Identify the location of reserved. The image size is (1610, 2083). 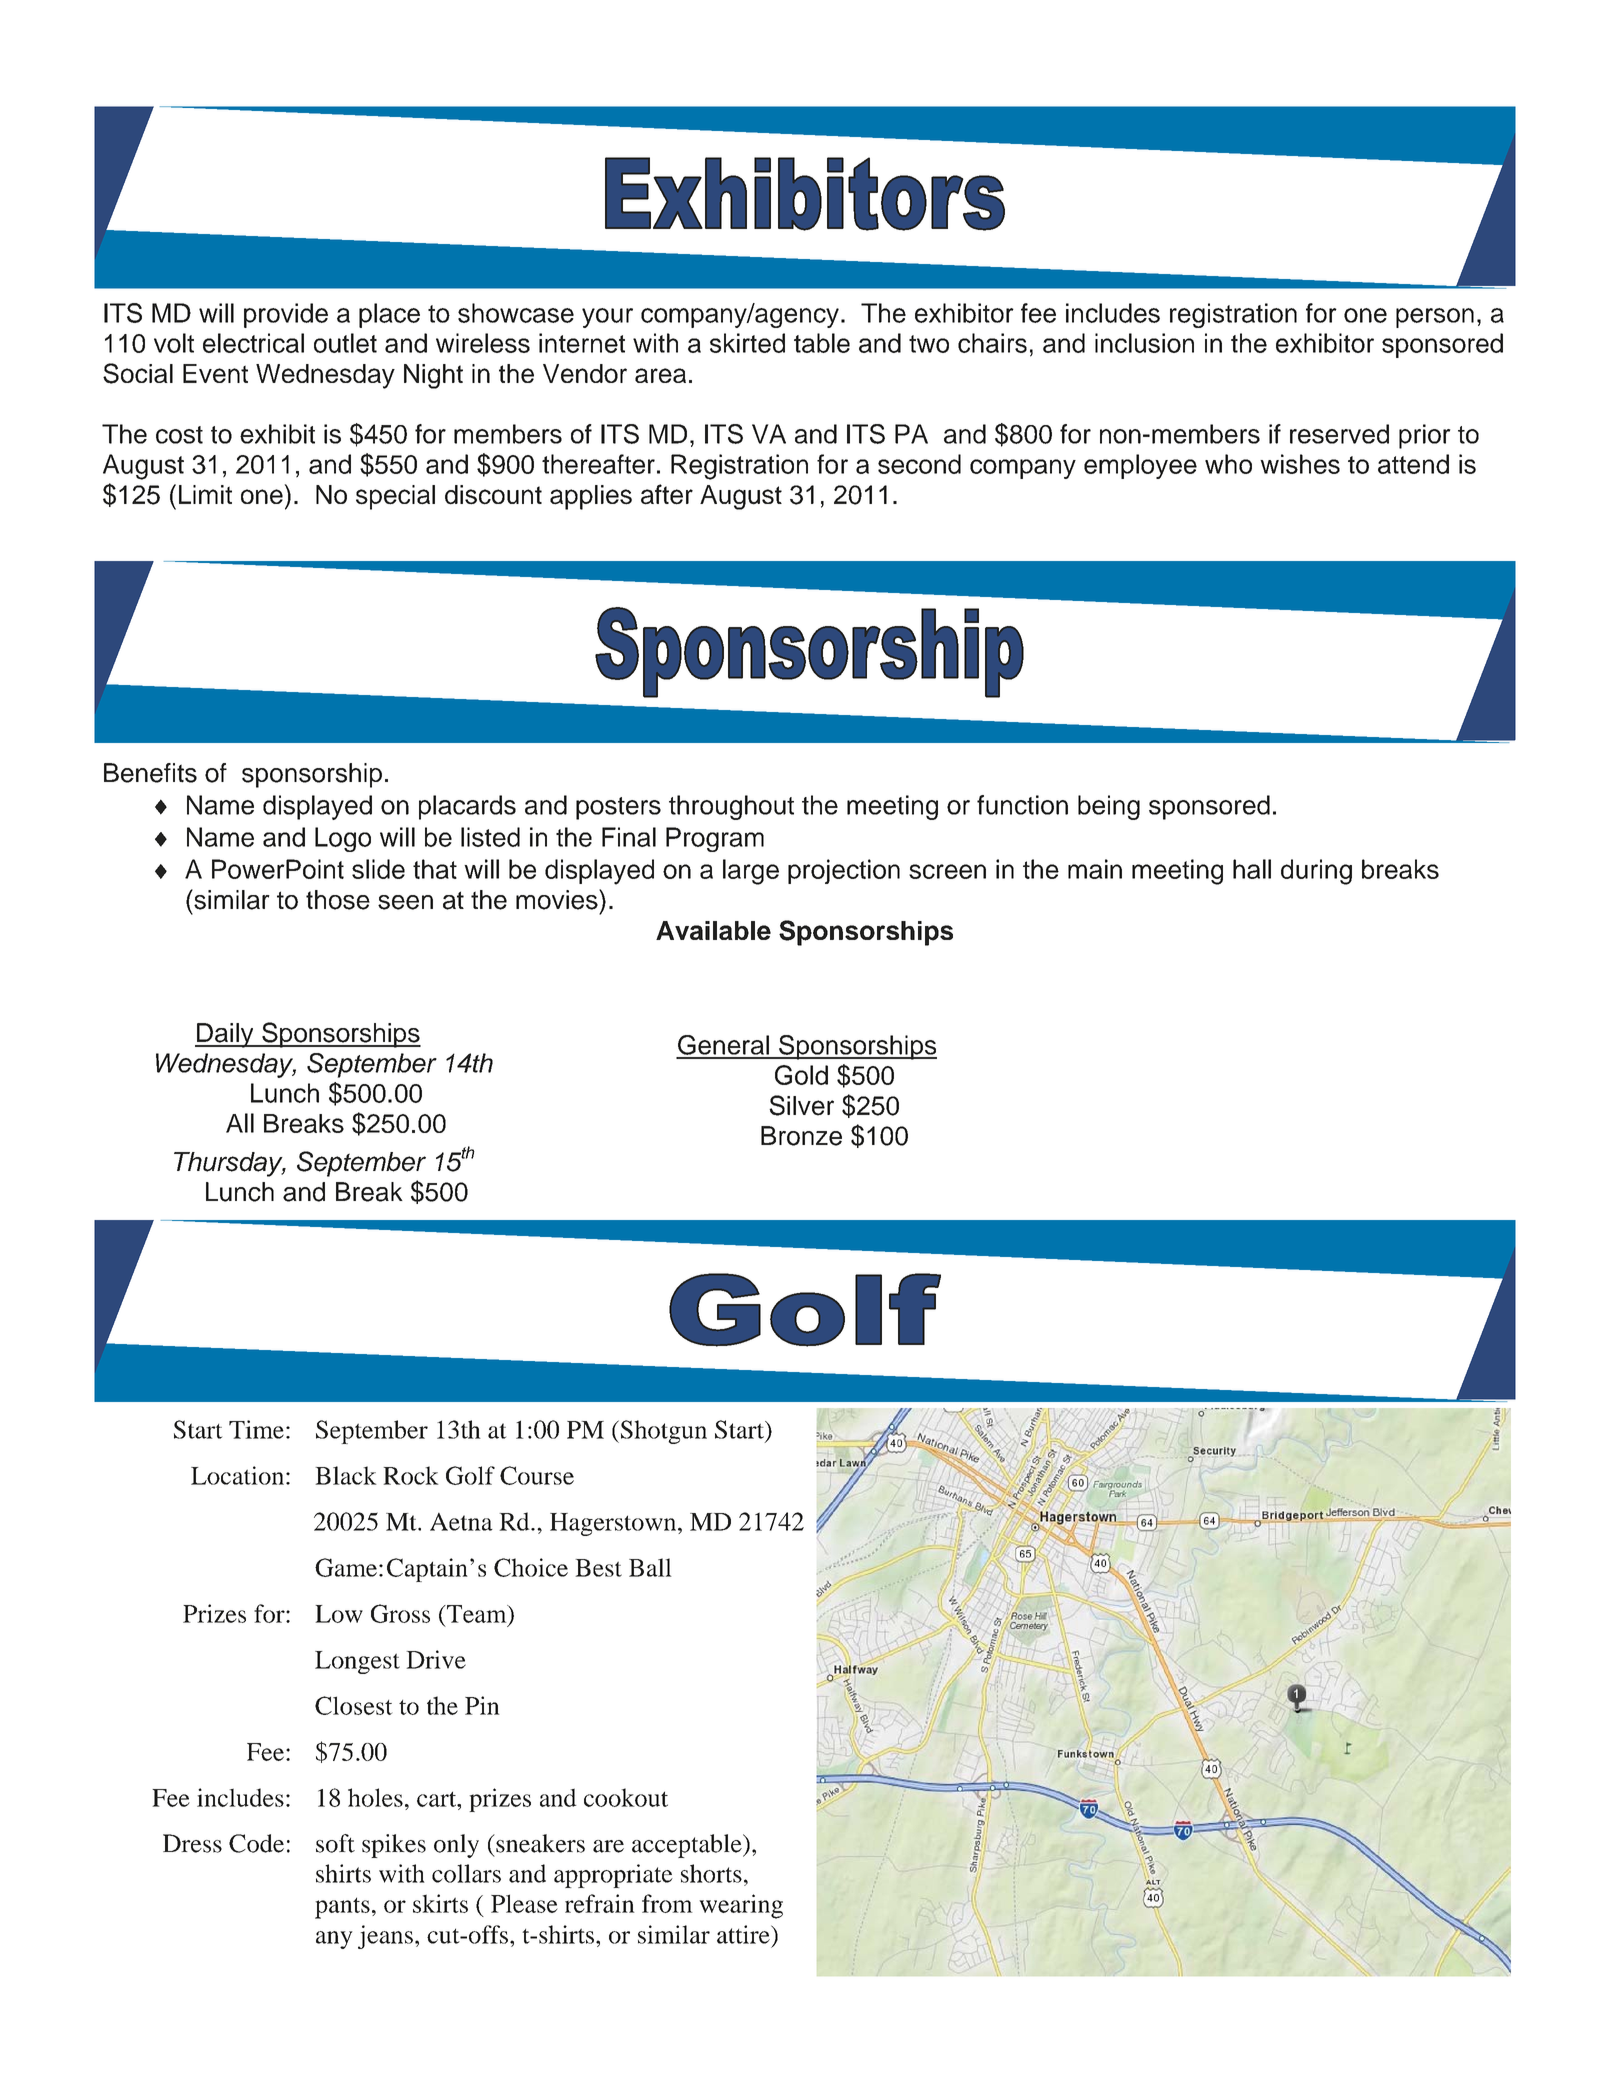
(1339, 434).
